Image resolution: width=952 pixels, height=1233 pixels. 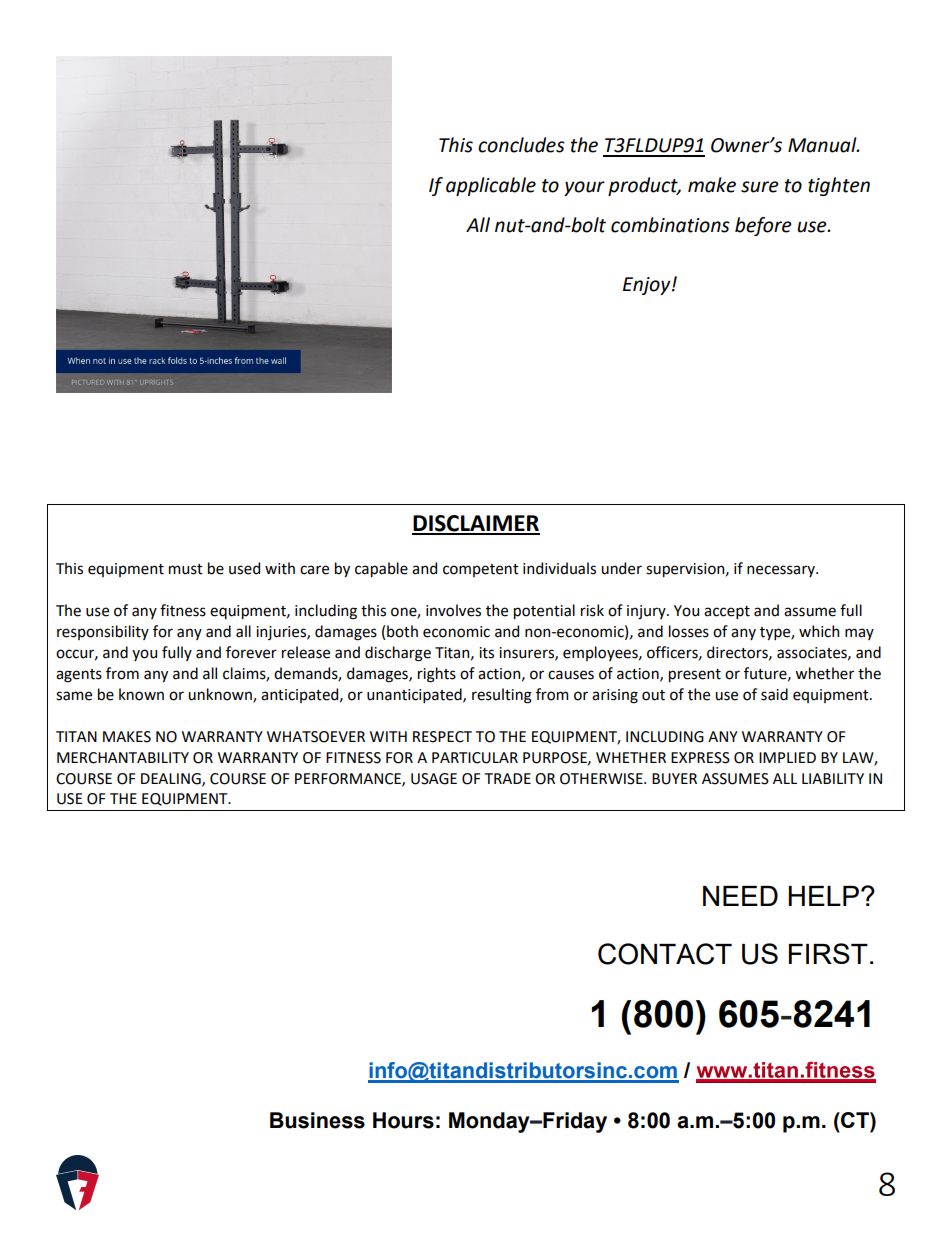 What do you see at coordinates (727, 612) in the screenshot?
I see `accept` at bounding box center [727, 612].
